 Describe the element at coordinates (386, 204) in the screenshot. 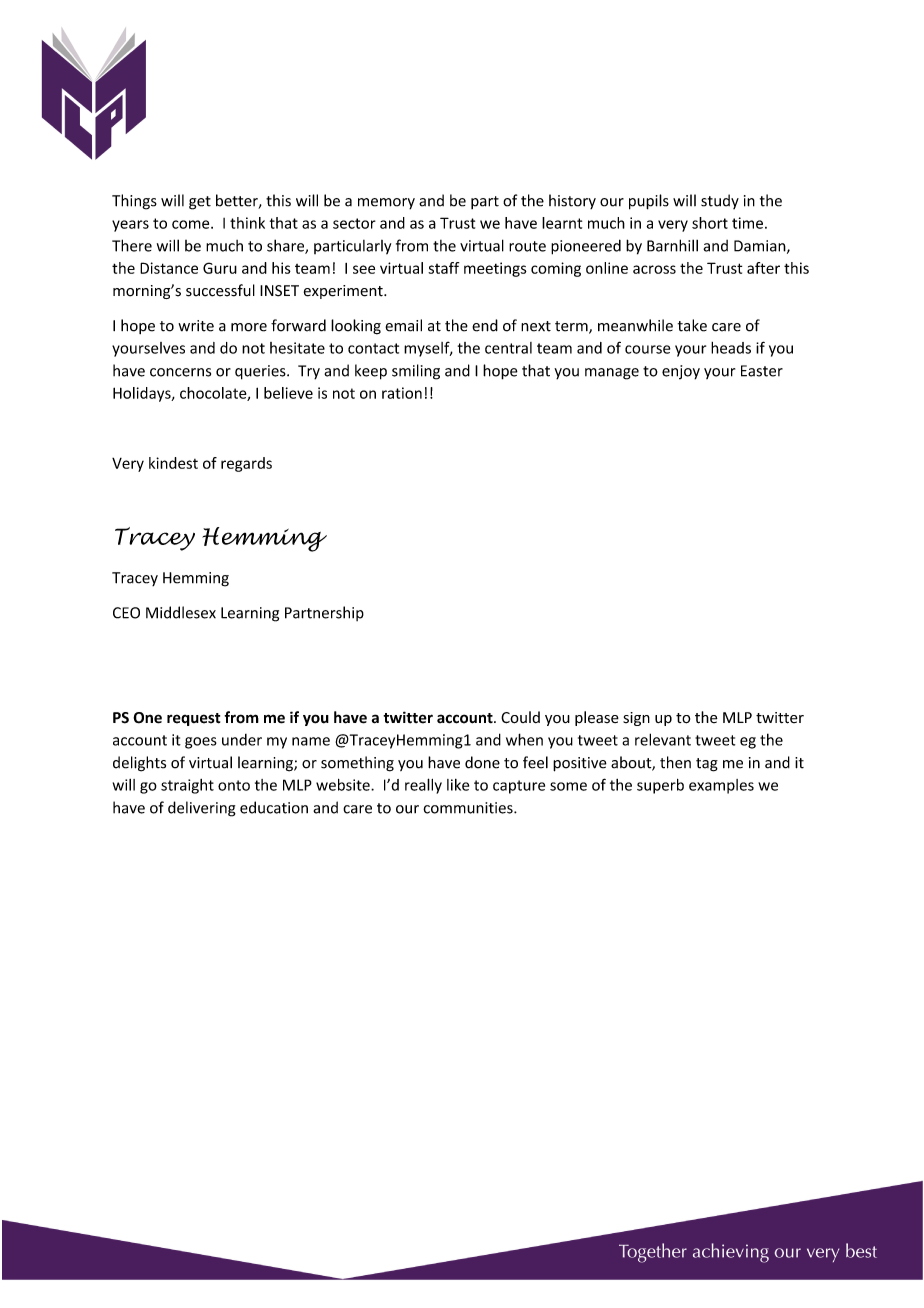

I see `memory` at that location.
